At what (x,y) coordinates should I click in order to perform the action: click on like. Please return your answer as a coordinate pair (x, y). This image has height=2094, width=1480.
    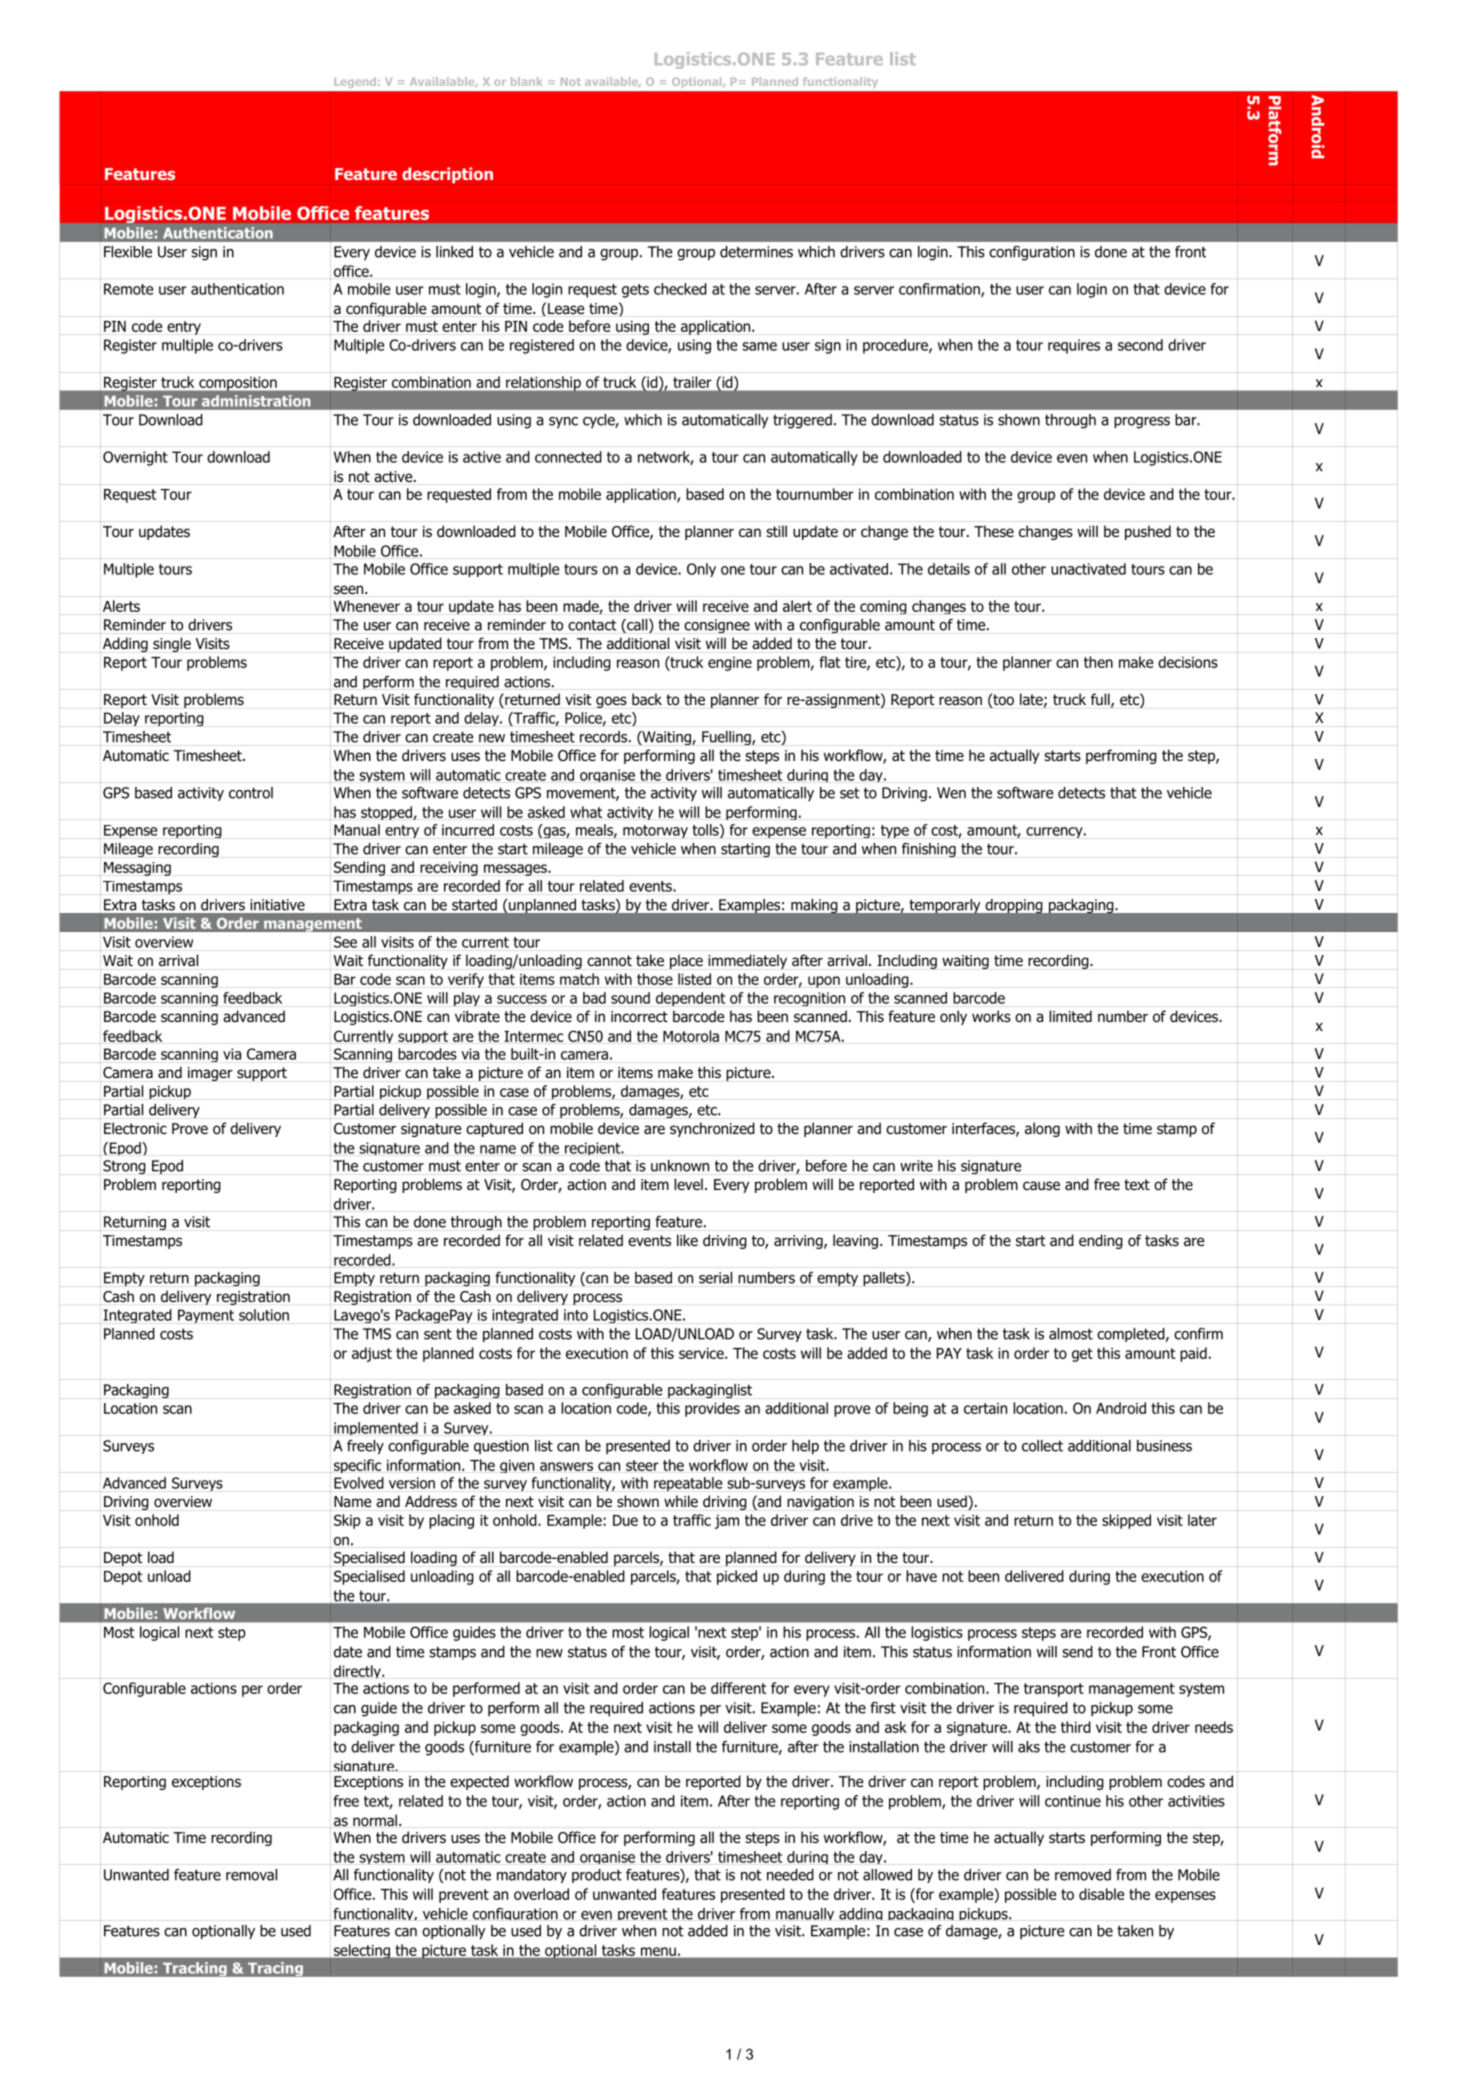
    Looking at the image, I should click on (687, 1240).
